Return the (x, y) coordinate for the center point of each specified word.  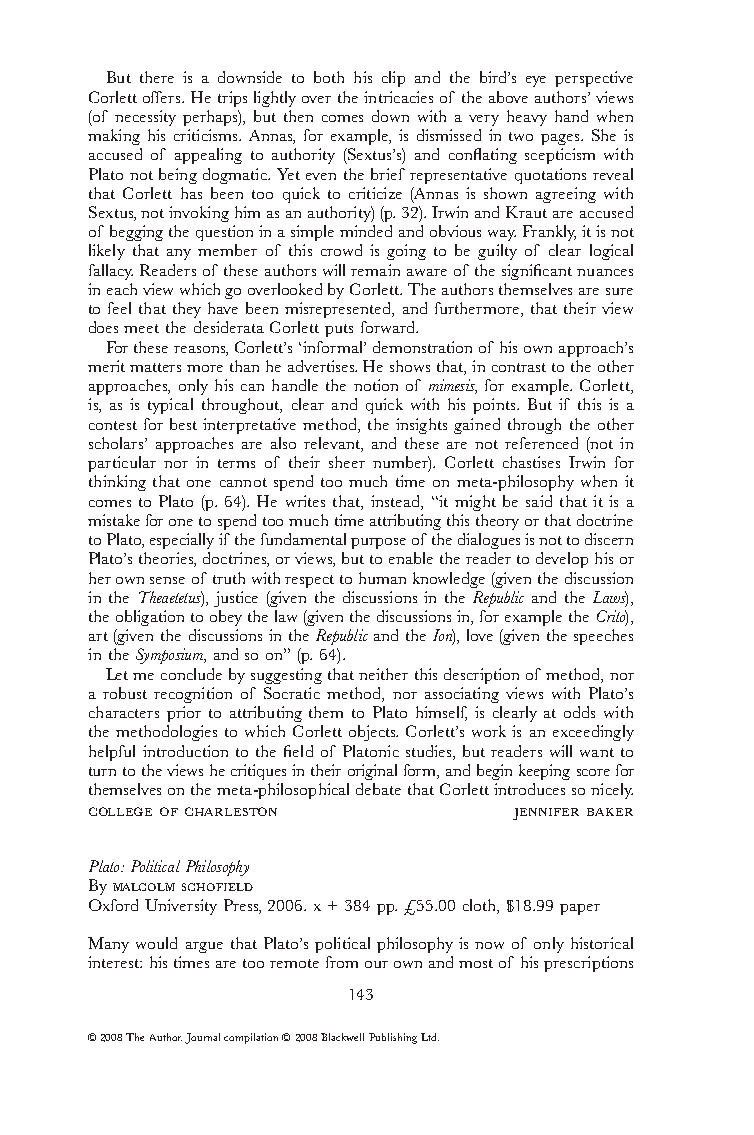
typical (170, 406)
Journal (202, 1038)
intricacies (398, 97)
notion (376, 385)
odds (579, 712)
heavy (527, 118)
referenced (541, 443)
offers (163, 97)
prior (184, 714)
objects (373, 733)
